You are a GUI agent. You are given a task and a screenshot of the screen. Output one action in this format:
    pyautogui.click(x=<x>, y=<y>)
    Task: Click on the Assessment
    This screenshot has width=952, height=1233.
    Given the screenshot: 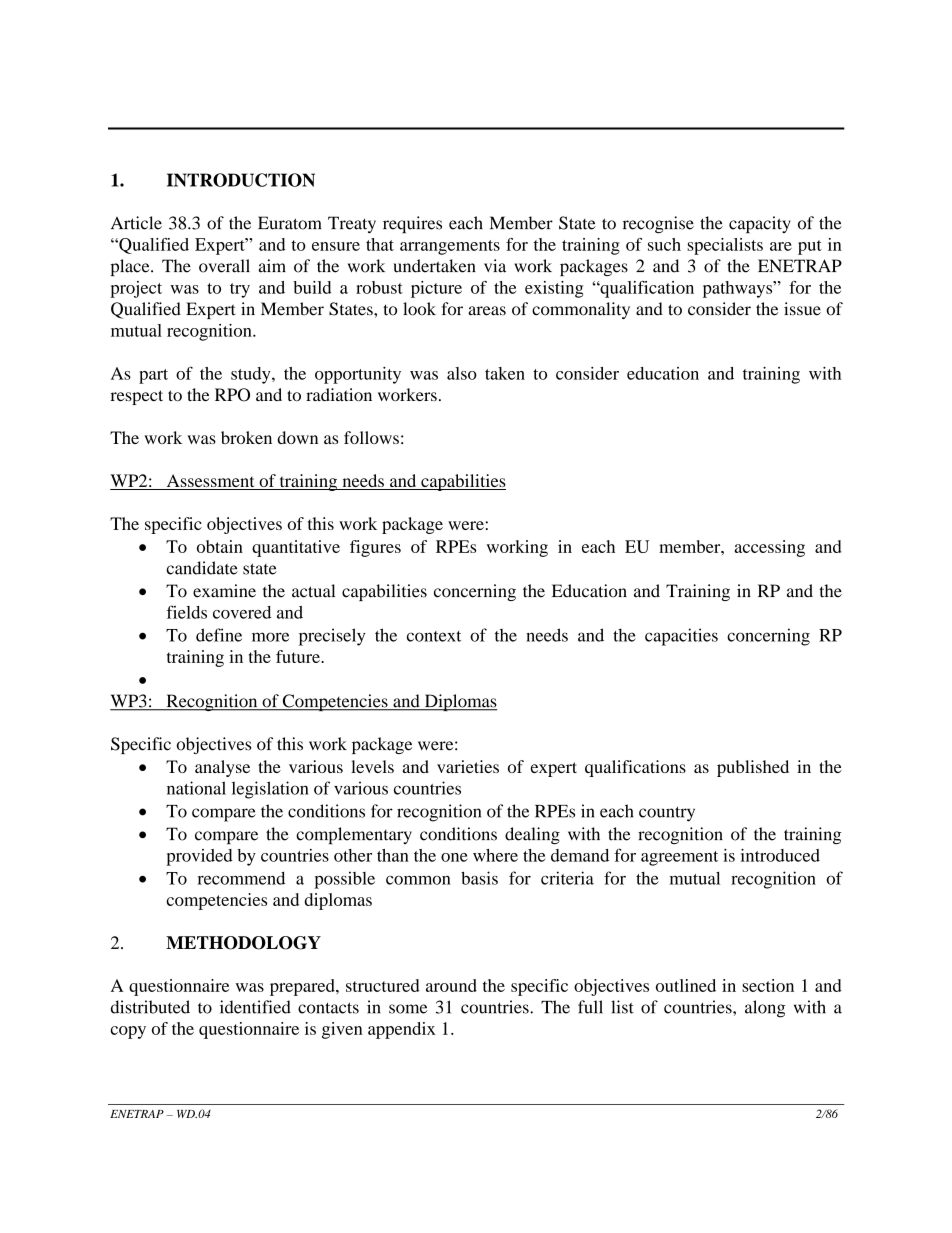 What is the action you would take?
    pyautogui.click(x=210, y=482)
